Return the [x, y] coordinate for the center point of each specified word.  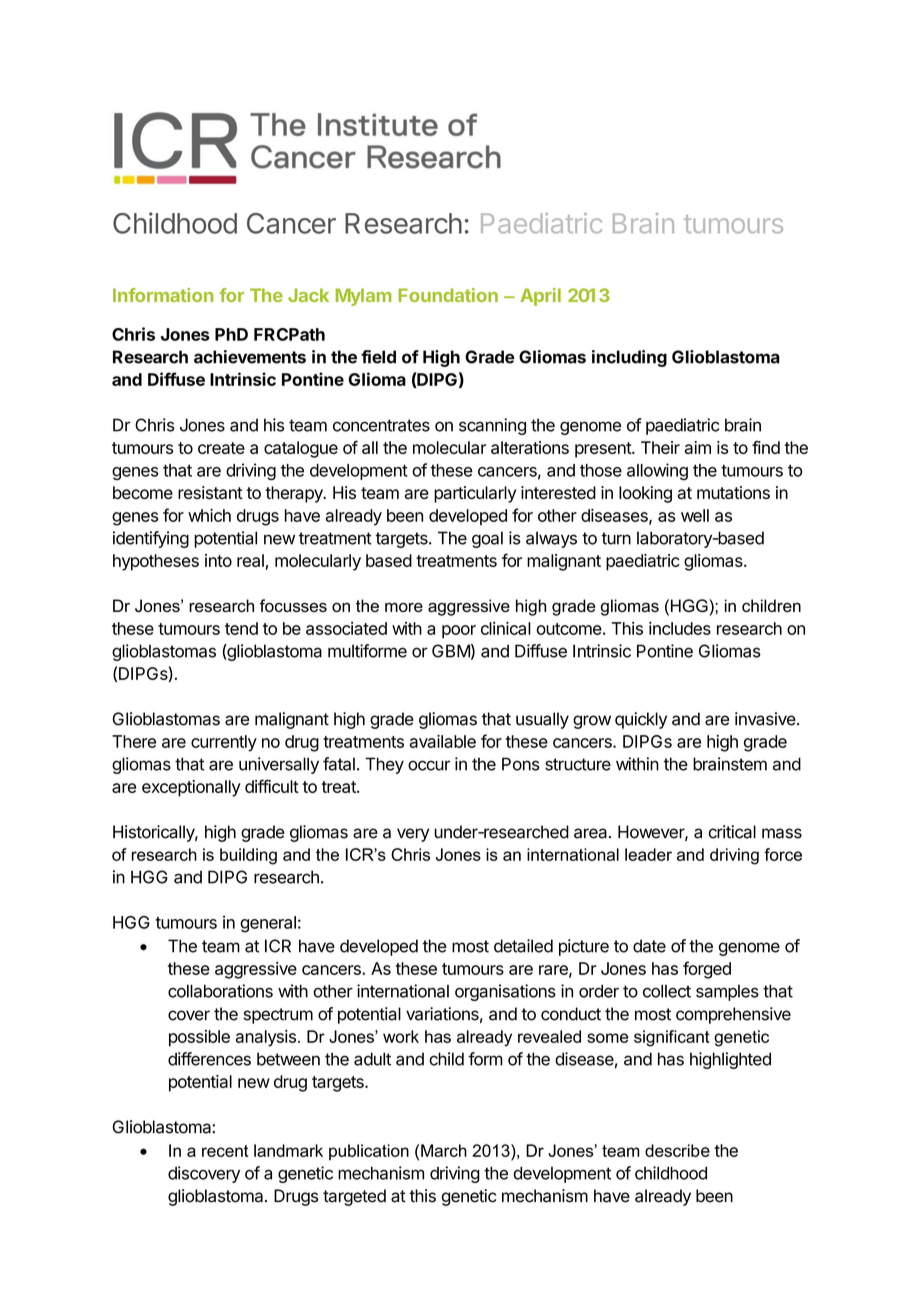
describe [677, 1150]
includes [680, 628]
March [444, 1150]
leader [648, 854]
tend [241, 628]
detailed [523, 946]
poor [459, 632]
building [248, 856]
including [629, 358]
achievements [250, 357]
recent [225, 1151]
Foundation [448, 295]
